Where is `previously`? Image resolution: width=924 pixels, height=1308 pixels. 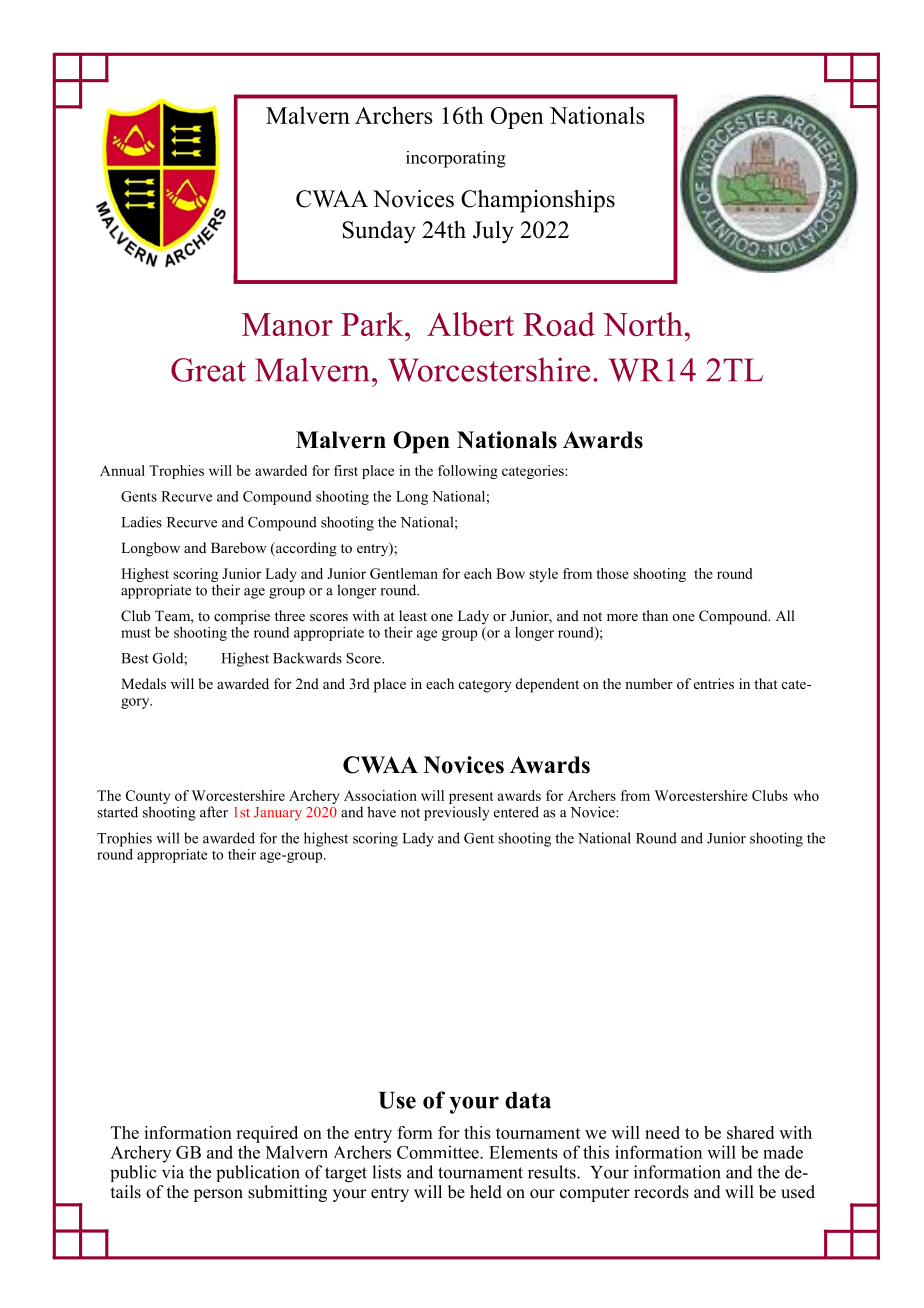
previously is located at coordinates (457, 813).
